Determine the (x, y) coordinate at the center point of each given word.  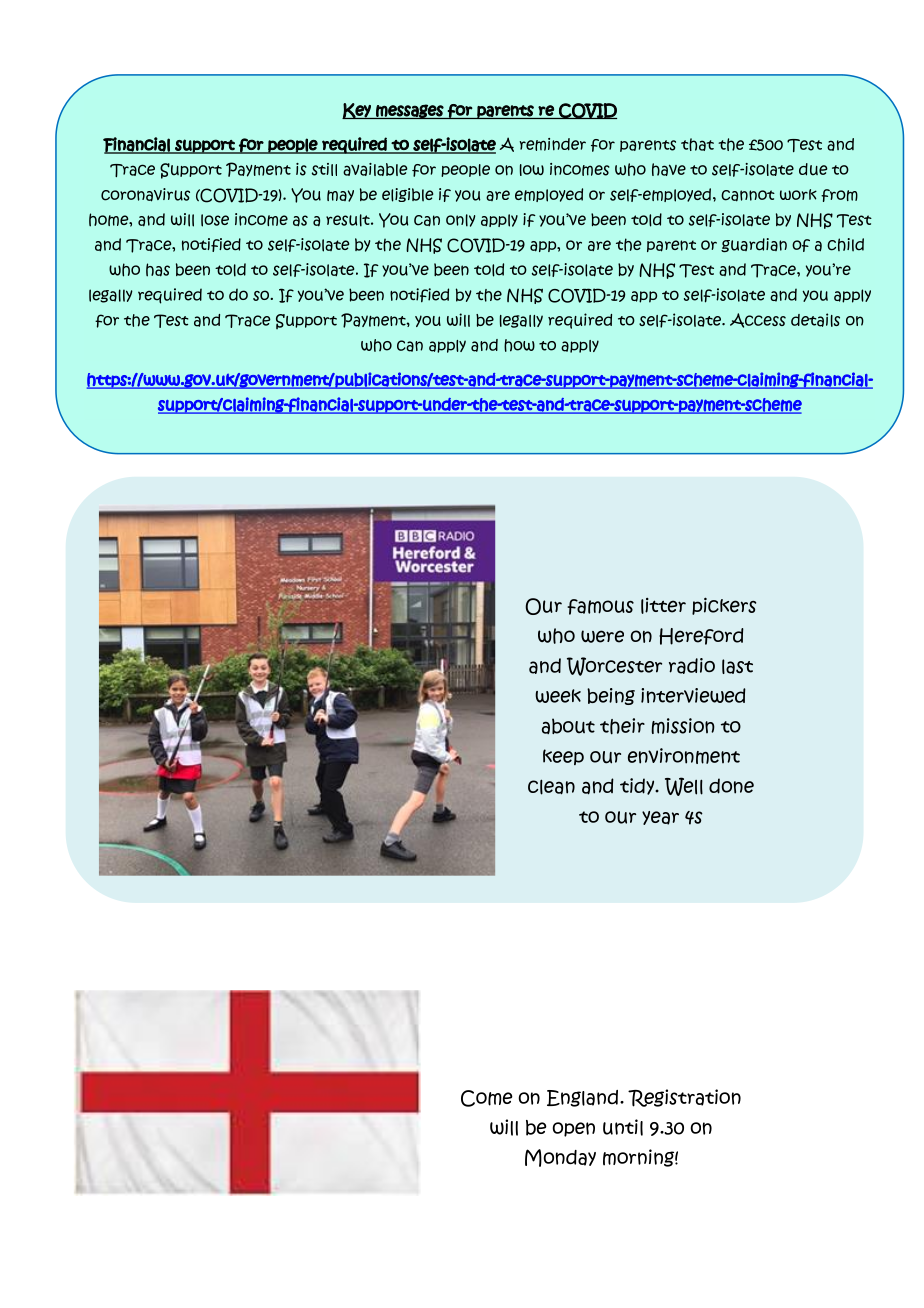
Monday (560, 1158)
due (813, 169)
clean (551, 787)
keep (563, 757)
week (558, 696)
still (324, 169)
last (737, 666)
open (573, 1129)
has (158, 270)
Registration (684, 1098)
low (532, 170)
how (519, 345)
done (731, 786)
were (602, 636)
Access (758, 320)
